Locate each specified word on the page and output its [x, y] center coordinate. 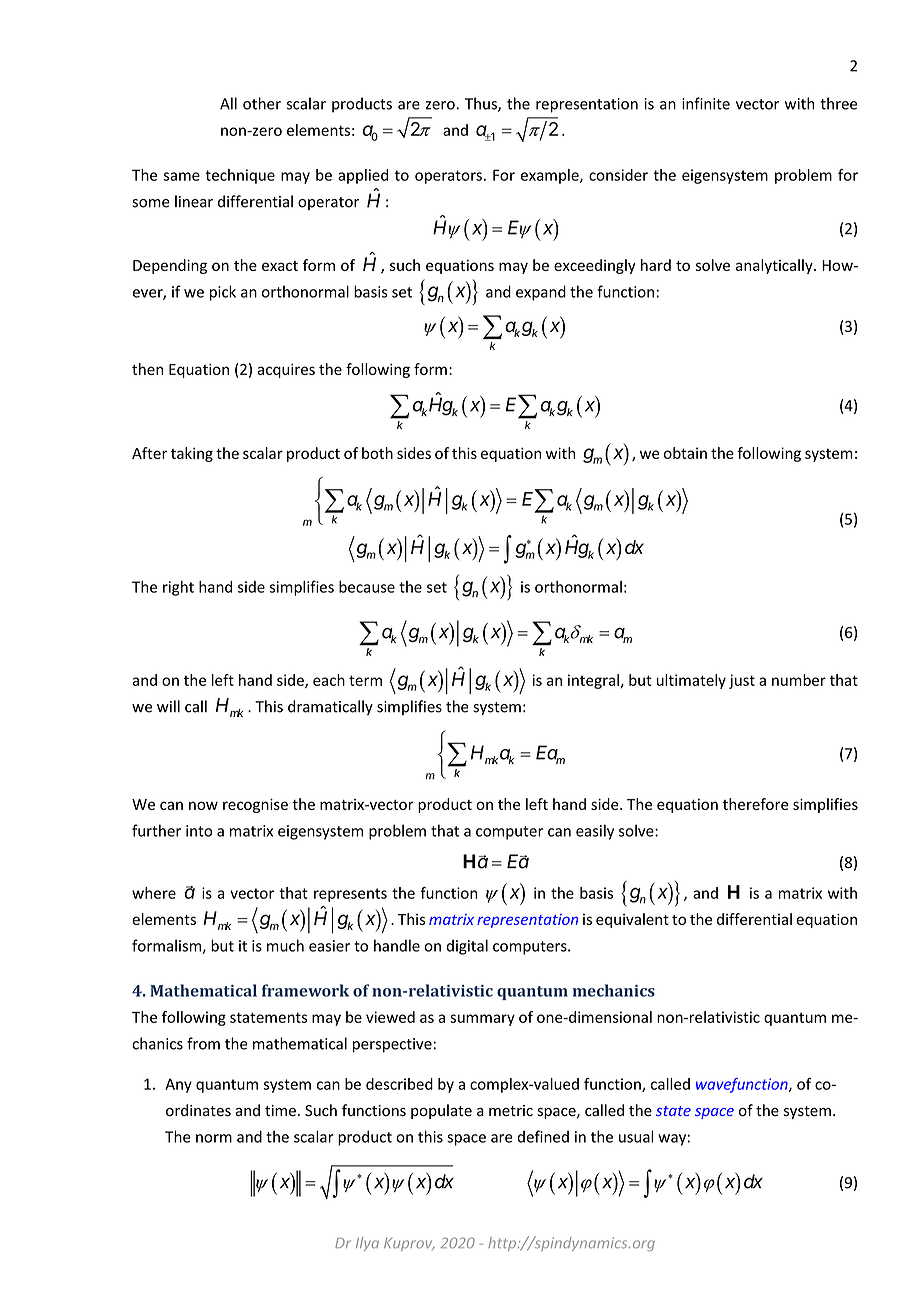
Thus [482, 104]
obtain [685, 453]
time [280, 1111]
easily [595, 832]
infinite [706, 103]
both [377, 453]
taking [192, 454]
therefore [756, 804]
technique [240, 176]
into [199, 831]
